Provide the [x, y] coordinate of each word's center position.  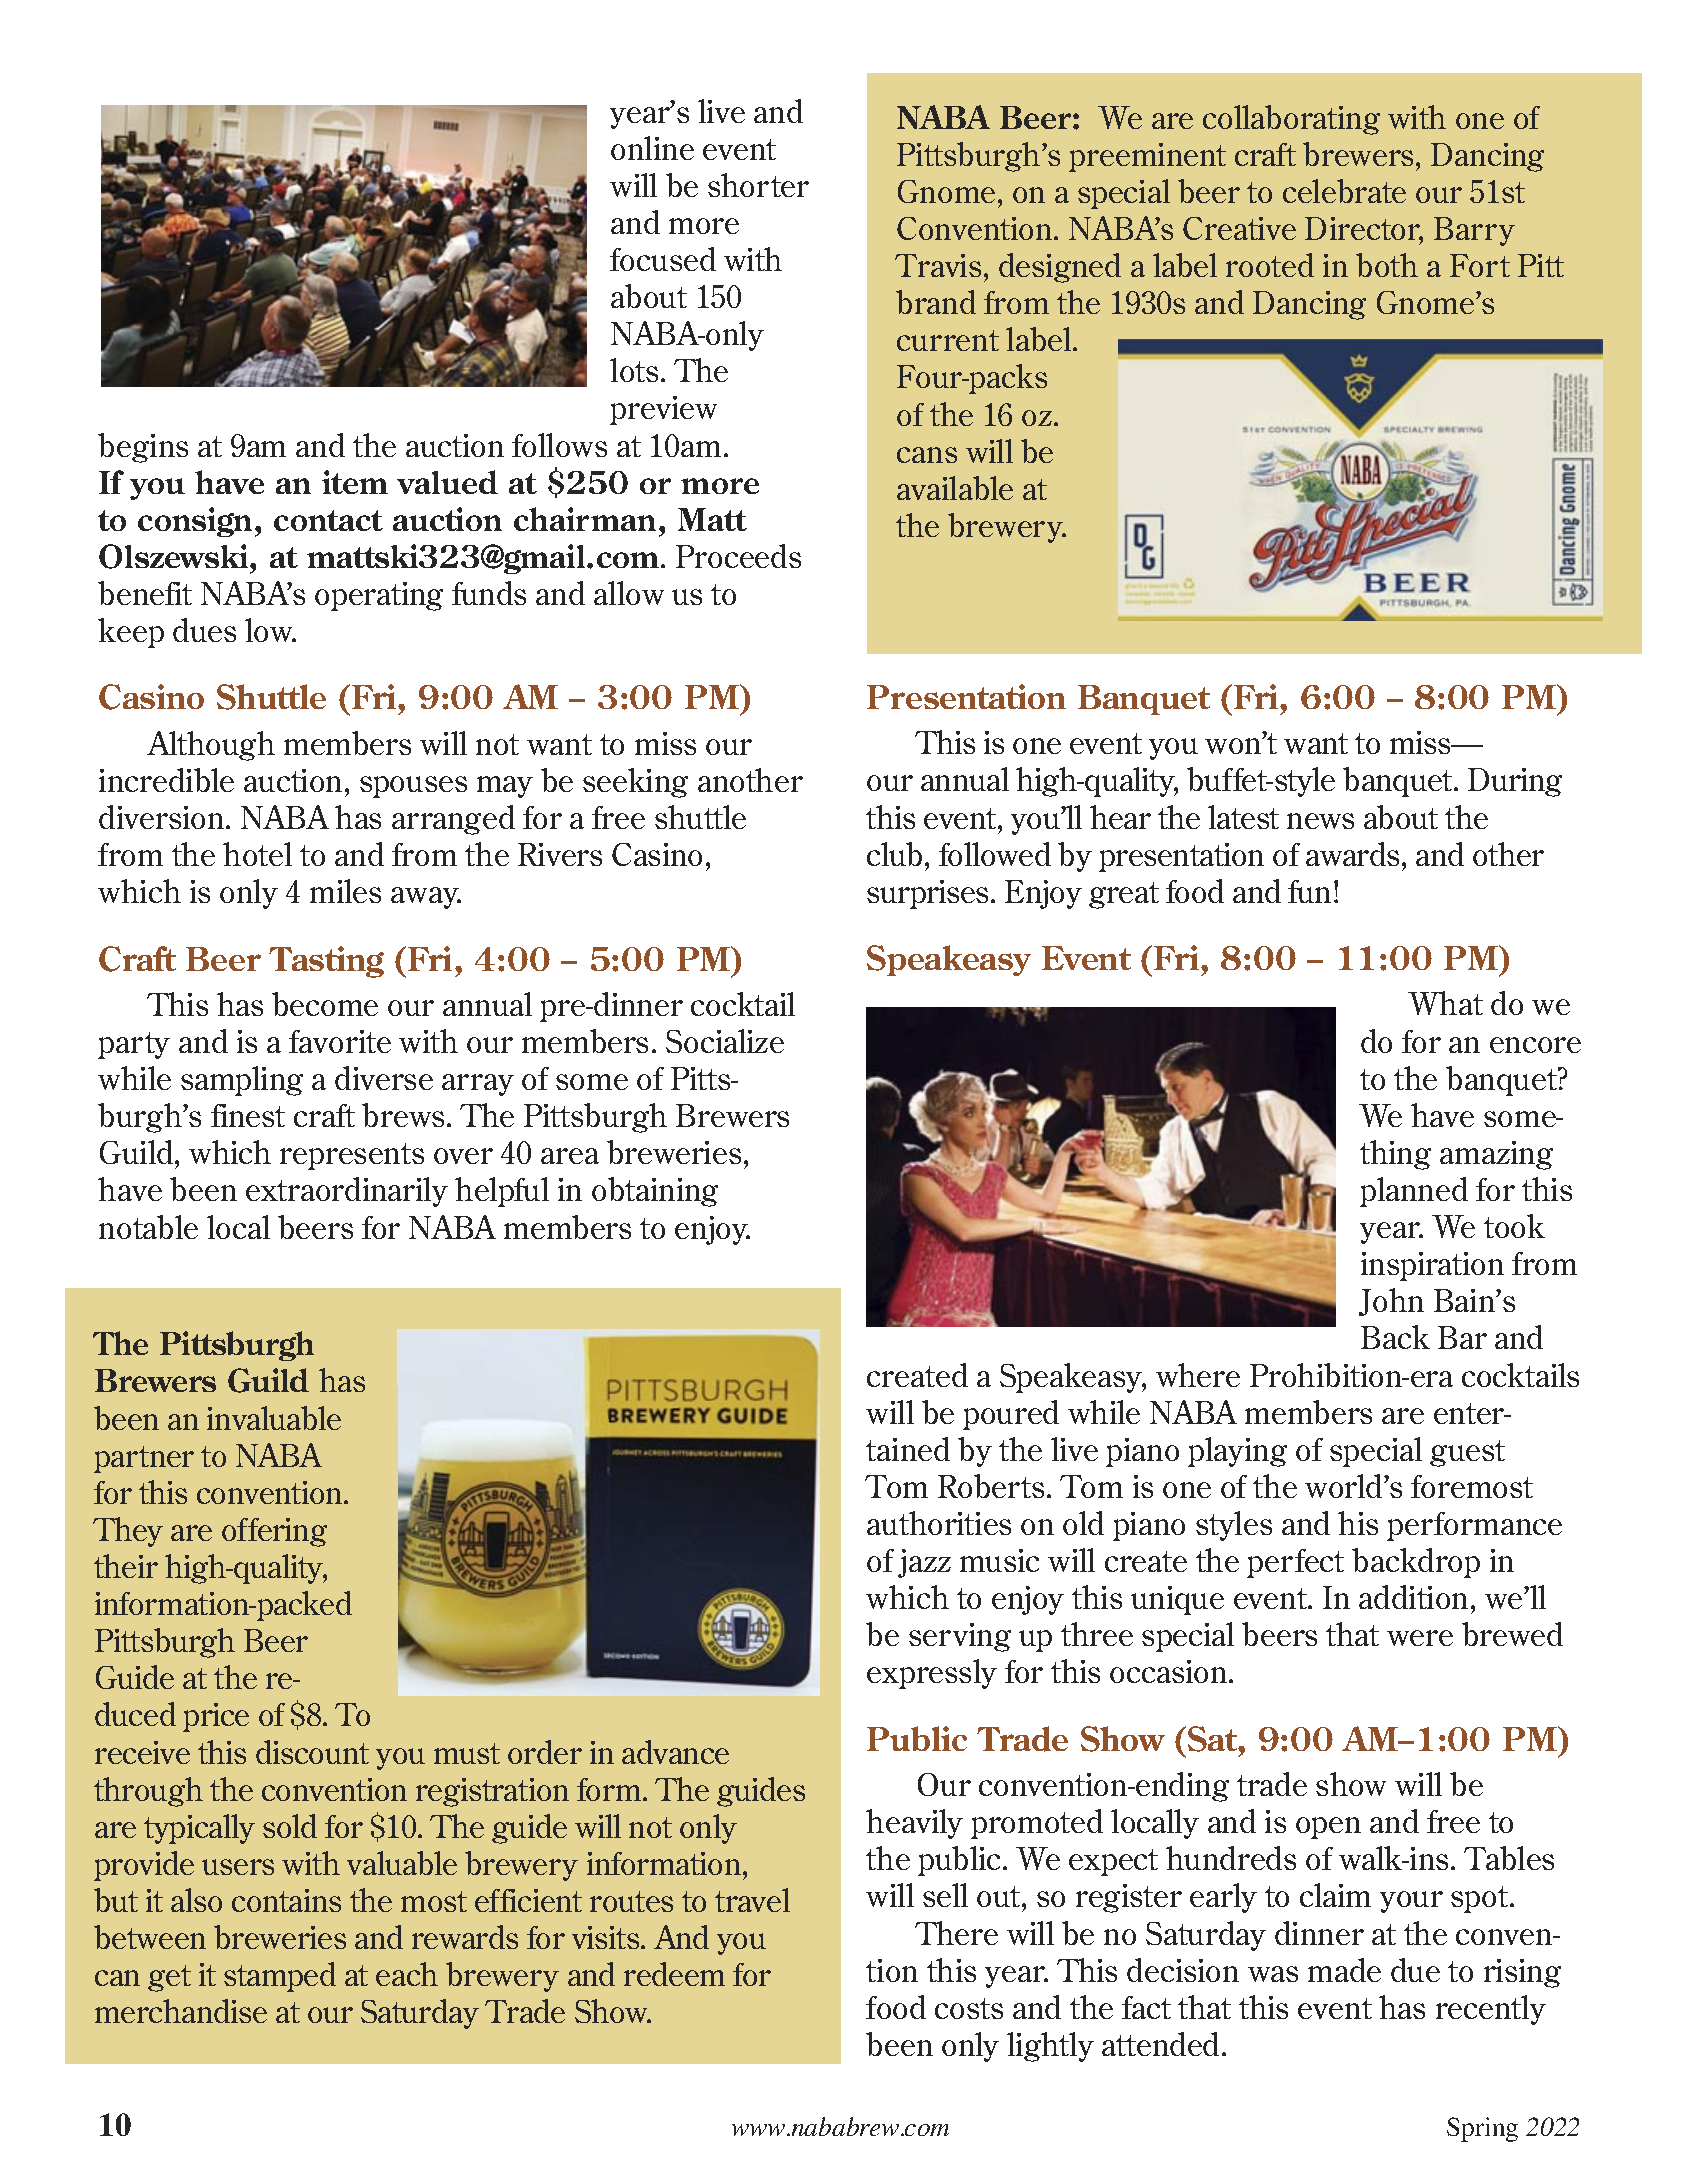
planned [1414, 1192]
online [652, 148]
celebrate [1344, 191]
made [1344, 1970]
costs [969, 2008]
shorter [758, 185]
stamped [280, 1977]
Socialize [725, 1041]
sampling [242, 1081]
